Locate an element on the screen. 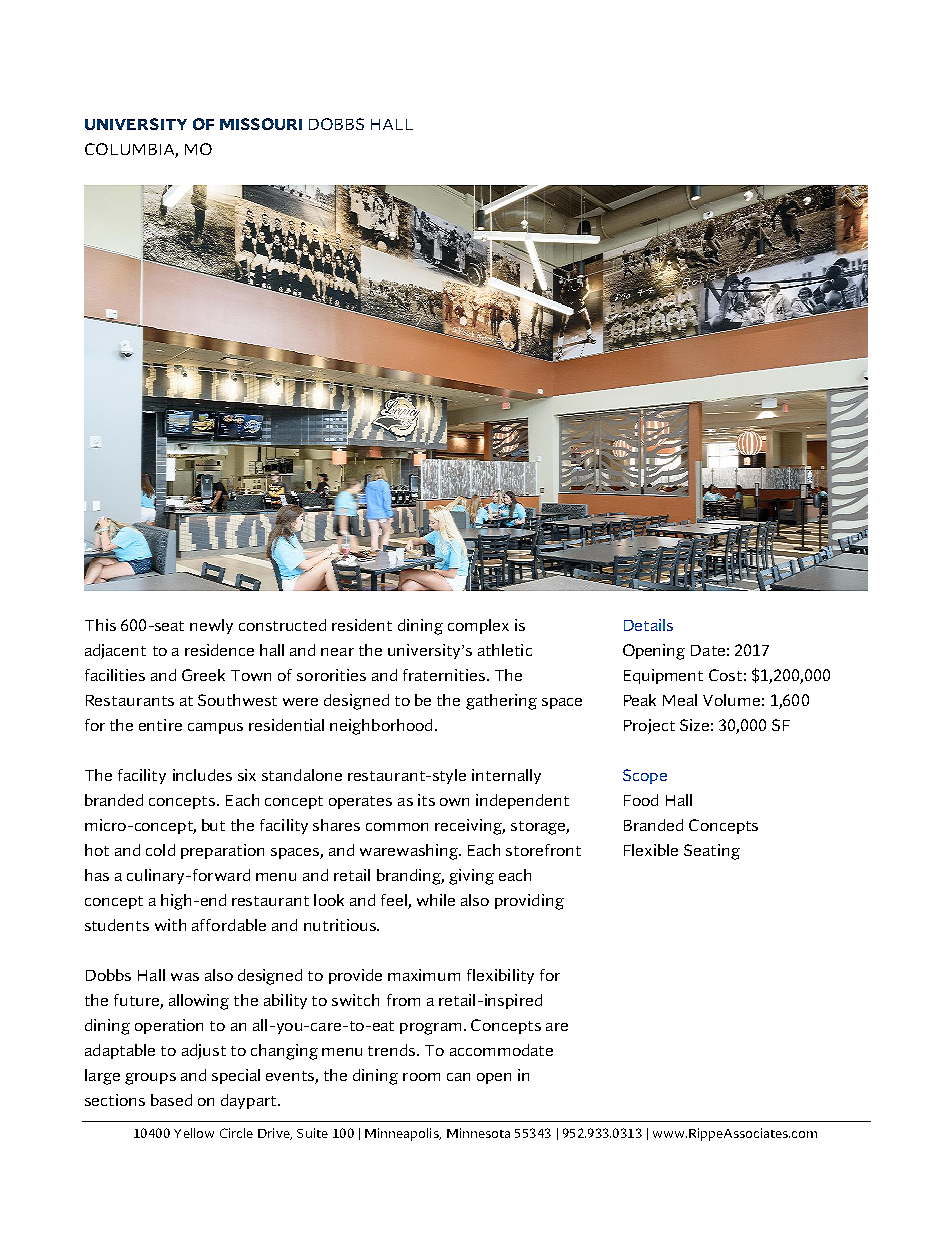 Image resolution: width=952 pixels, height=1233 pixels. Minneapolis is located at coordinates (403, 1134).
